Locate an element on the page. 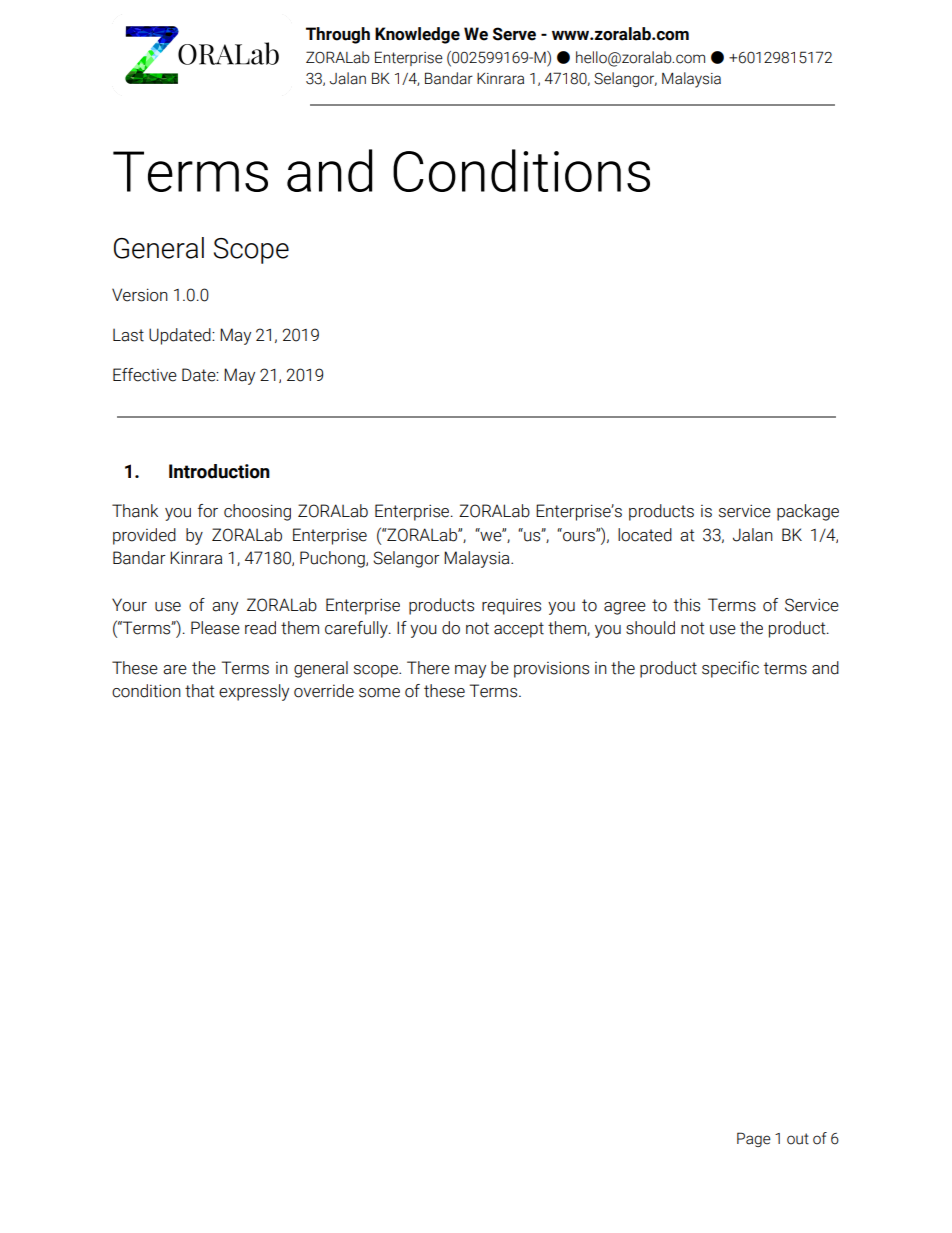 The width and height of the document is (952, 1233). specific is located at coordinates (730, 669).
